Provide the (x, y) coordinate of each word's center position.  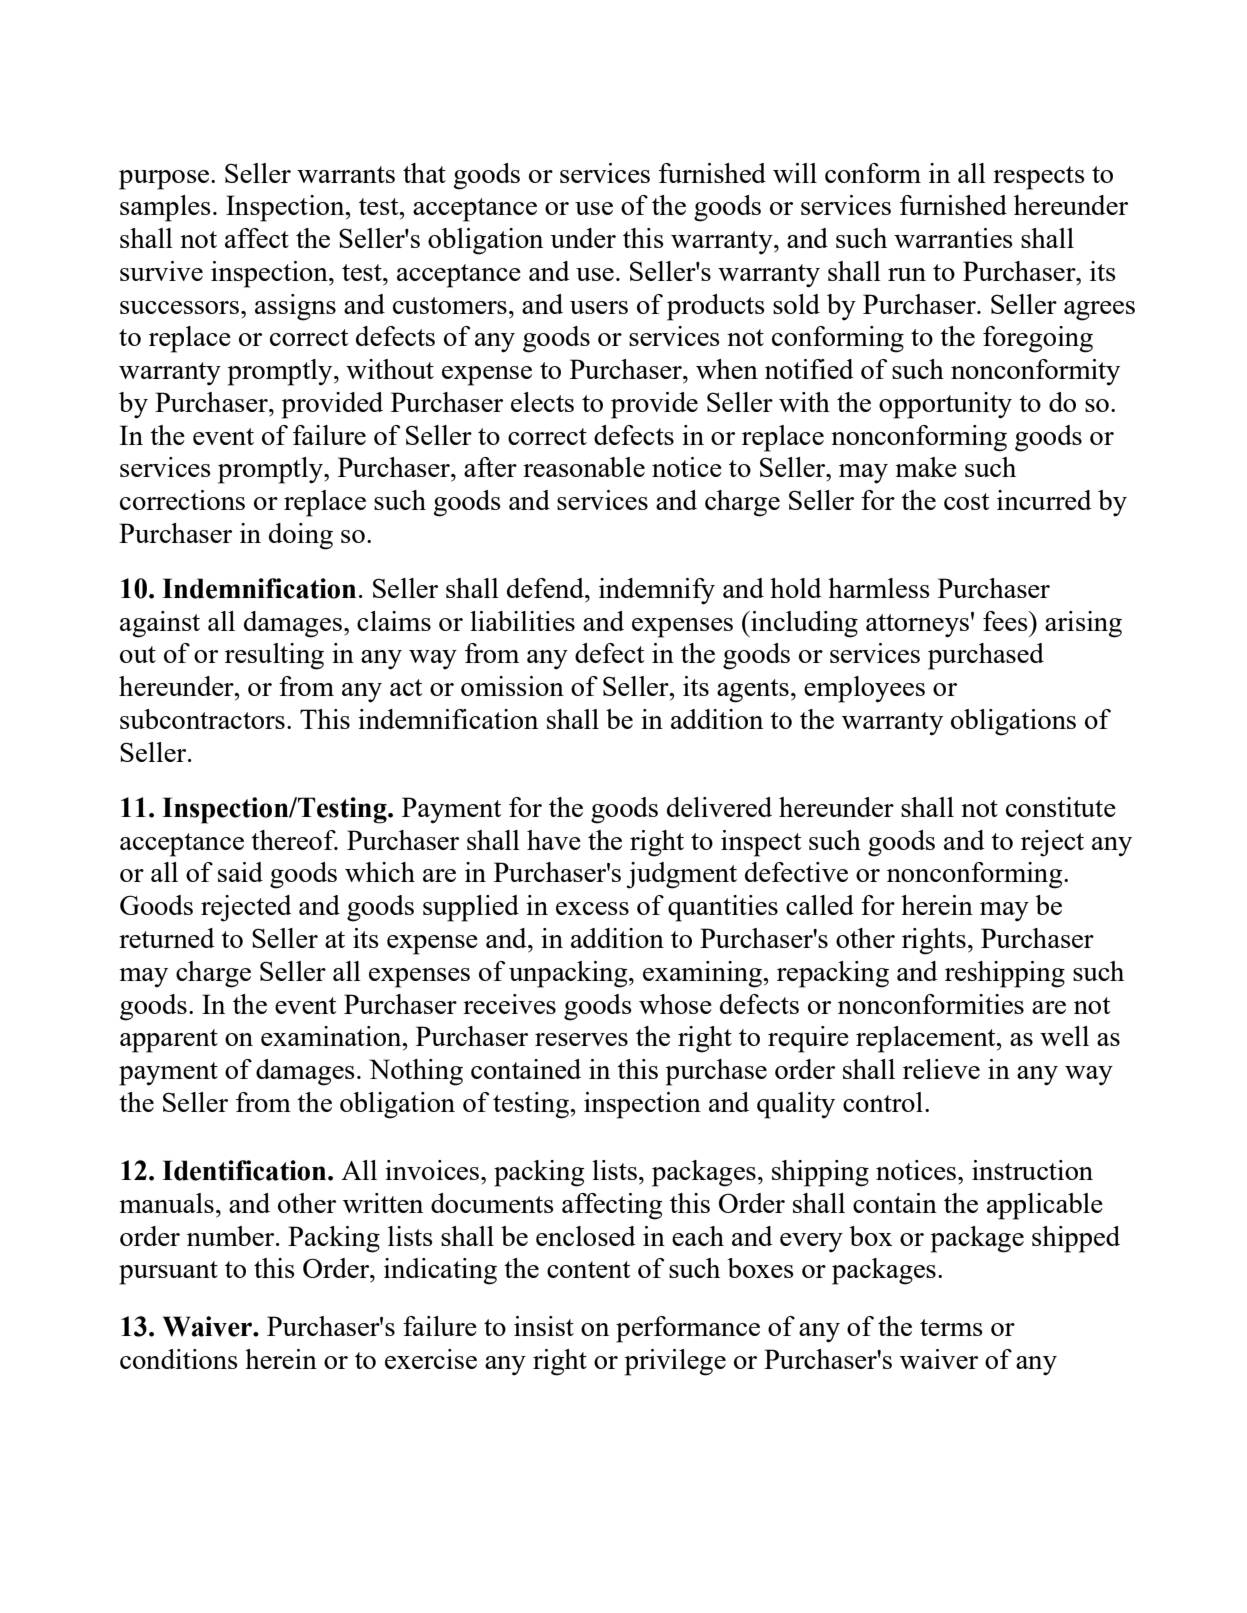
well (1064, 1036)
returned (167, 938)
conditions (179, 1359)
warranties (953, 238)
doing (301, 536)
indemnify (657, 591)
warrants (346, 174)
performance (688, 1329)
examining (703, 974)
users (599, 307)
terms (951, 1327)
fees (1006, 621)
